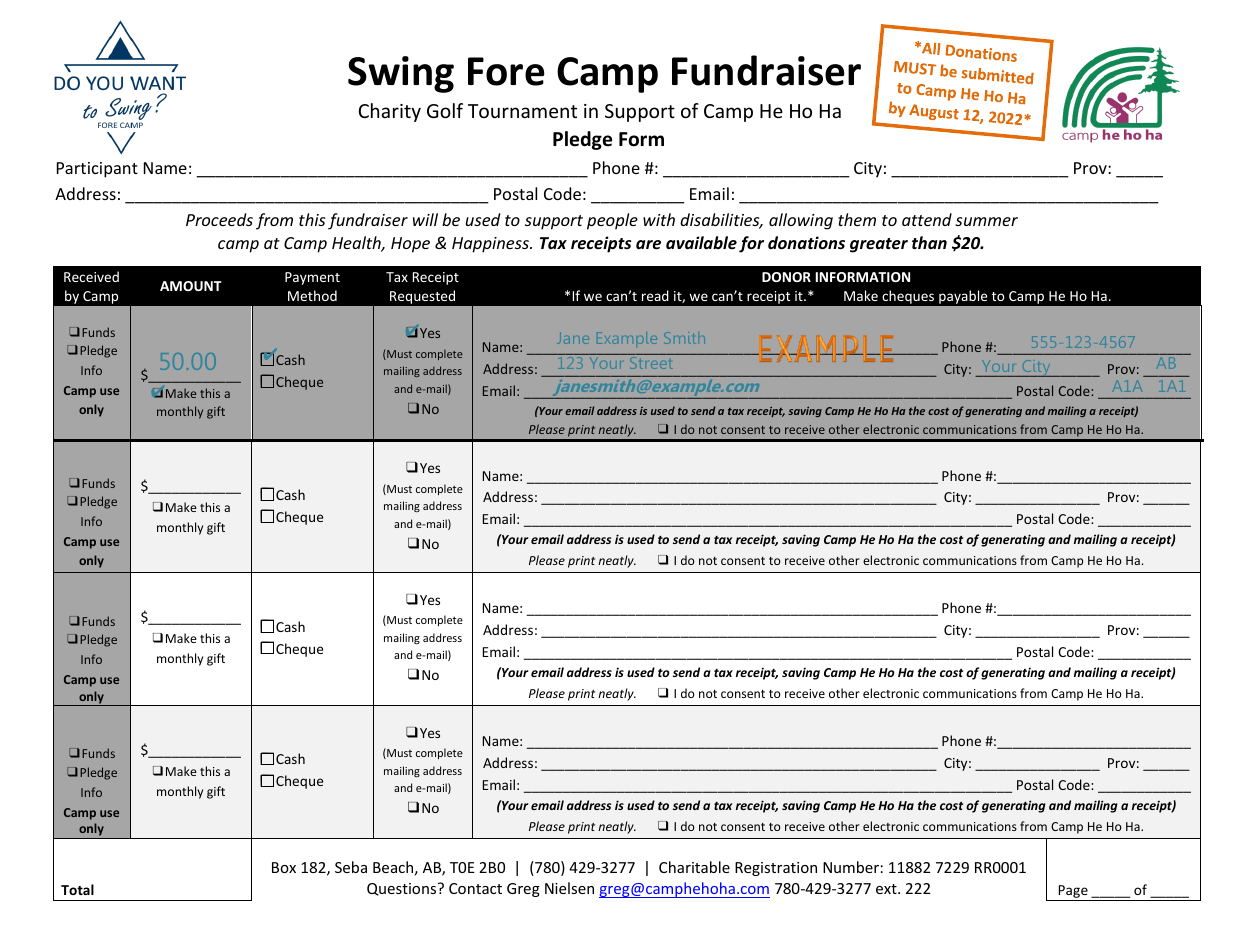 The image size is (1233, 952). Describe the element at coordinates (927, 219) in the screenshot. I see `attend` at that location.
